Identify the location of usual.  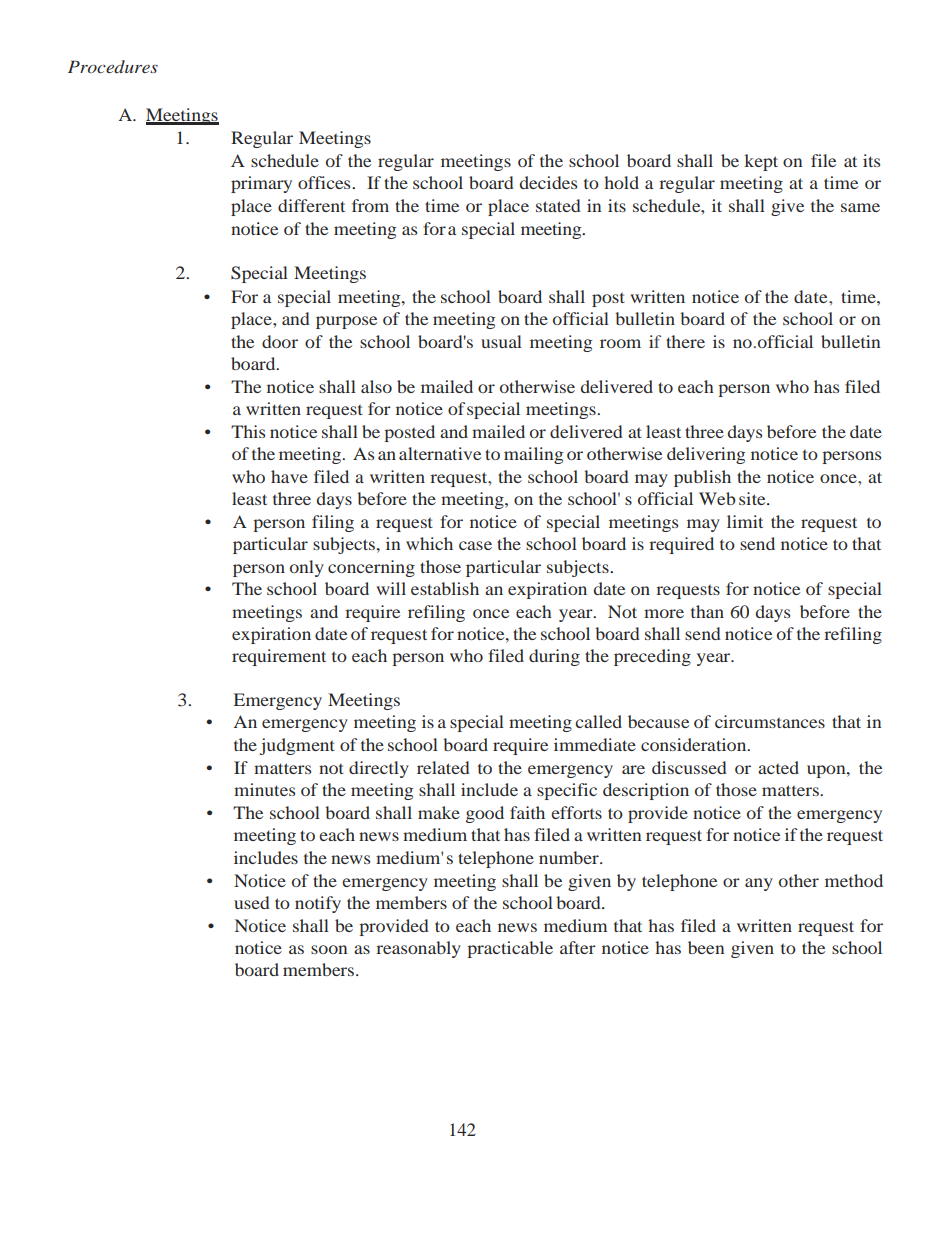
(501, 341).
